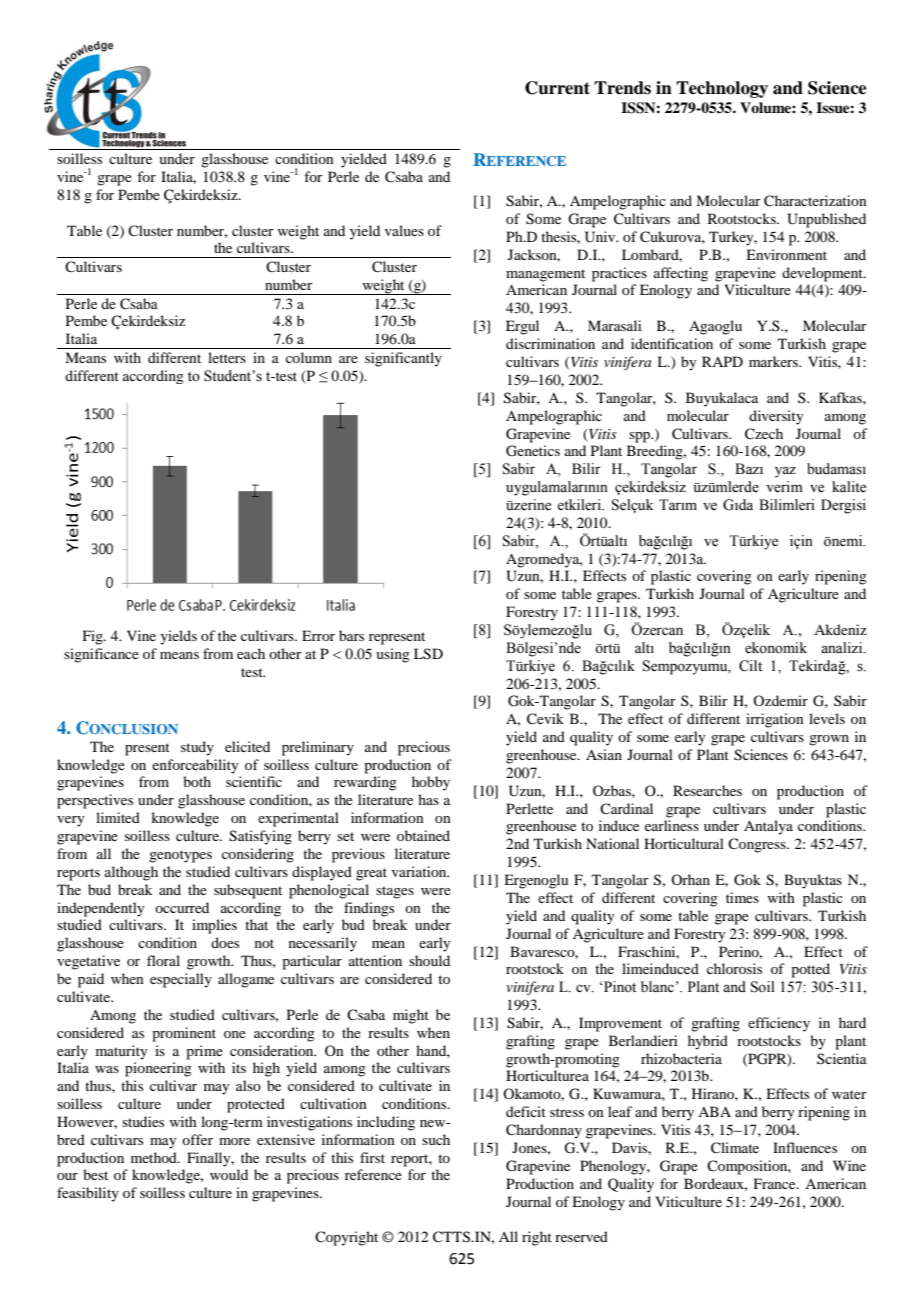 The height and width of the image is (1308, 924). What do you see at coordinates (155, 1157) in the image?
I see `method` at bounding box center [155, 1157].
